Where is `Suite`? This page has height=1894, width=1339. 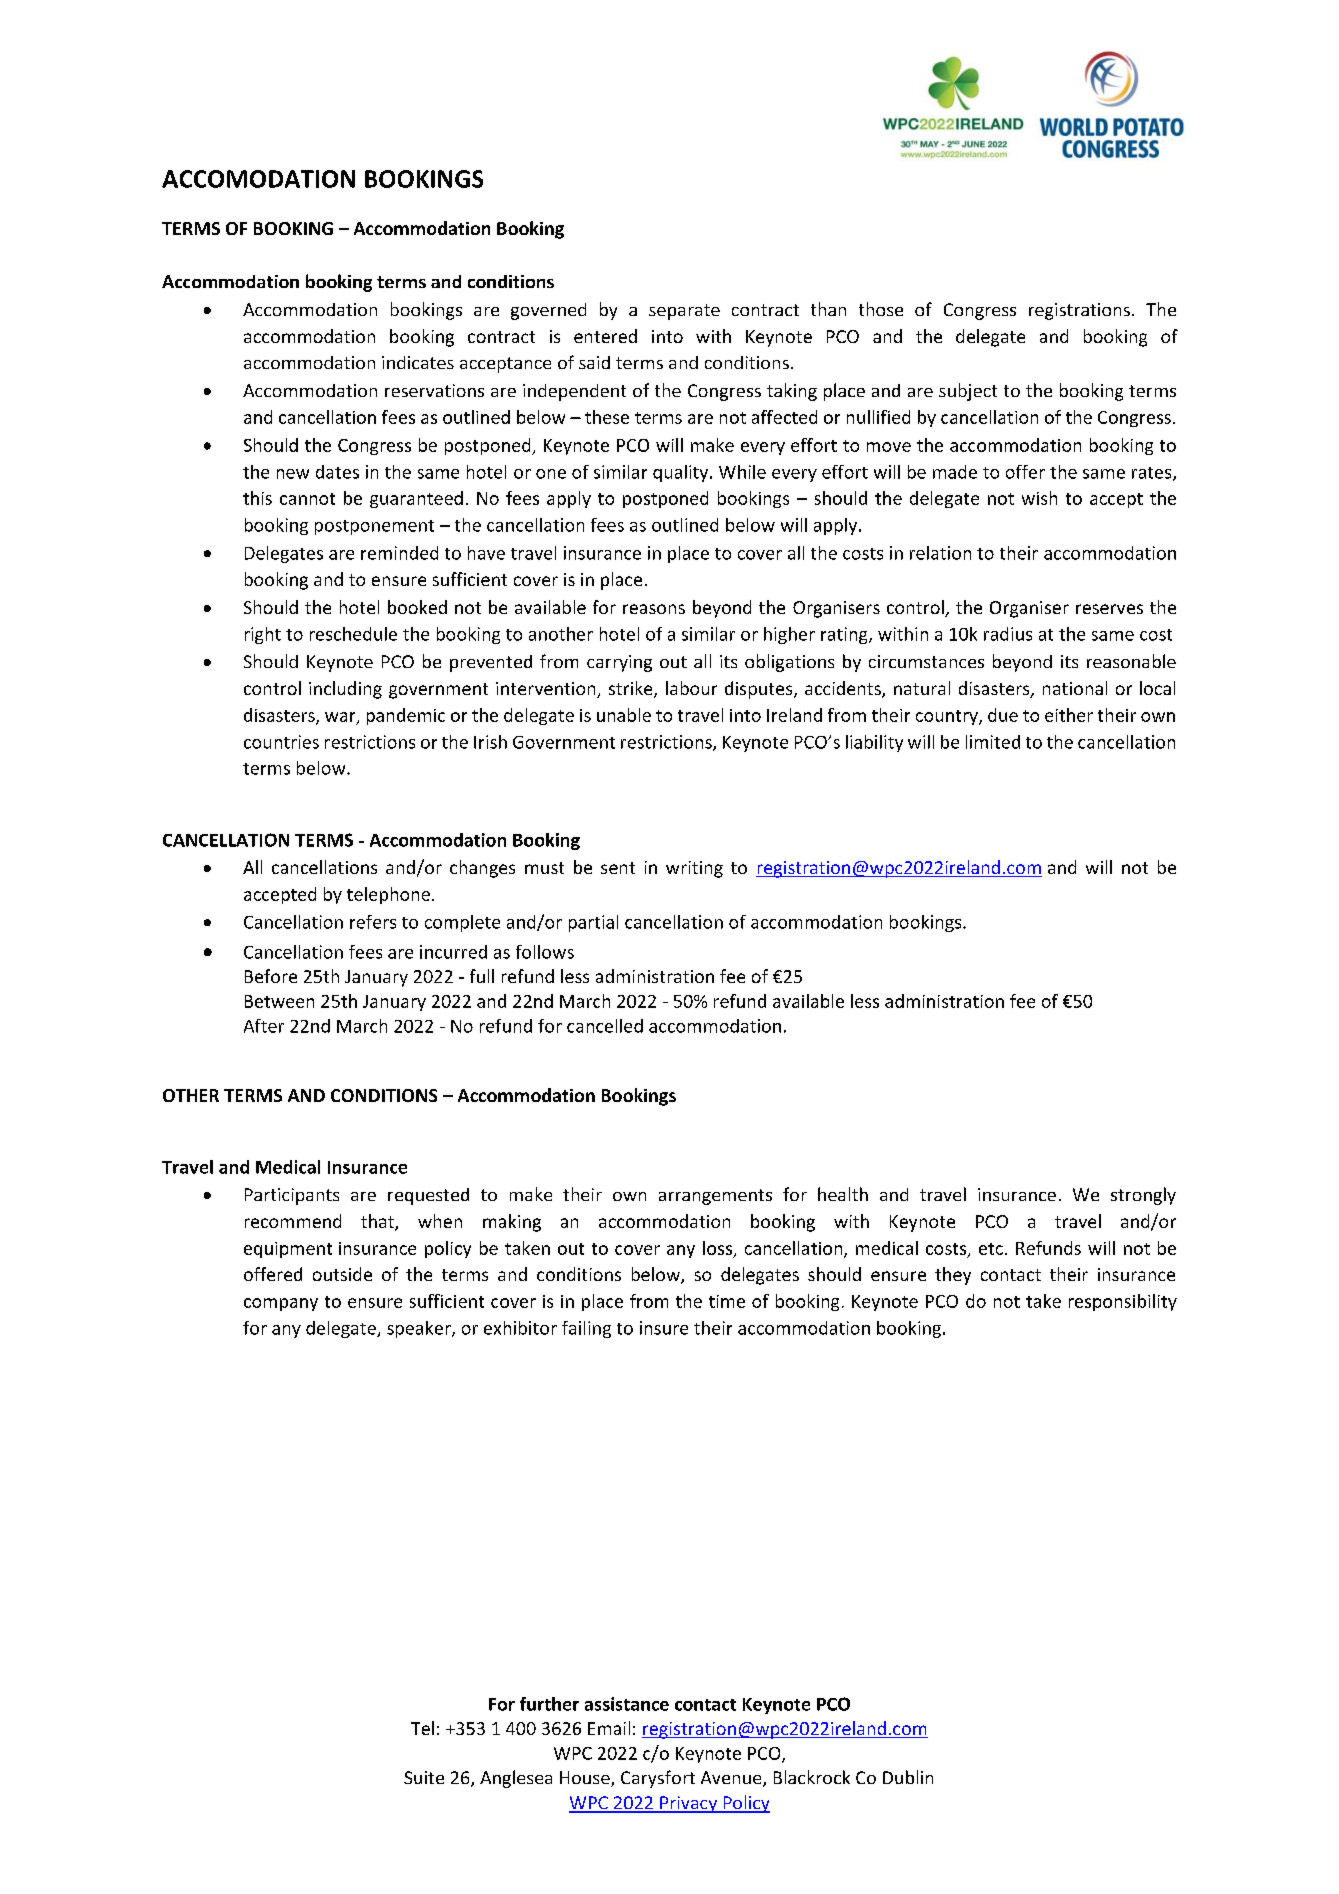
Suite is located at coordinates (424, 1777).
